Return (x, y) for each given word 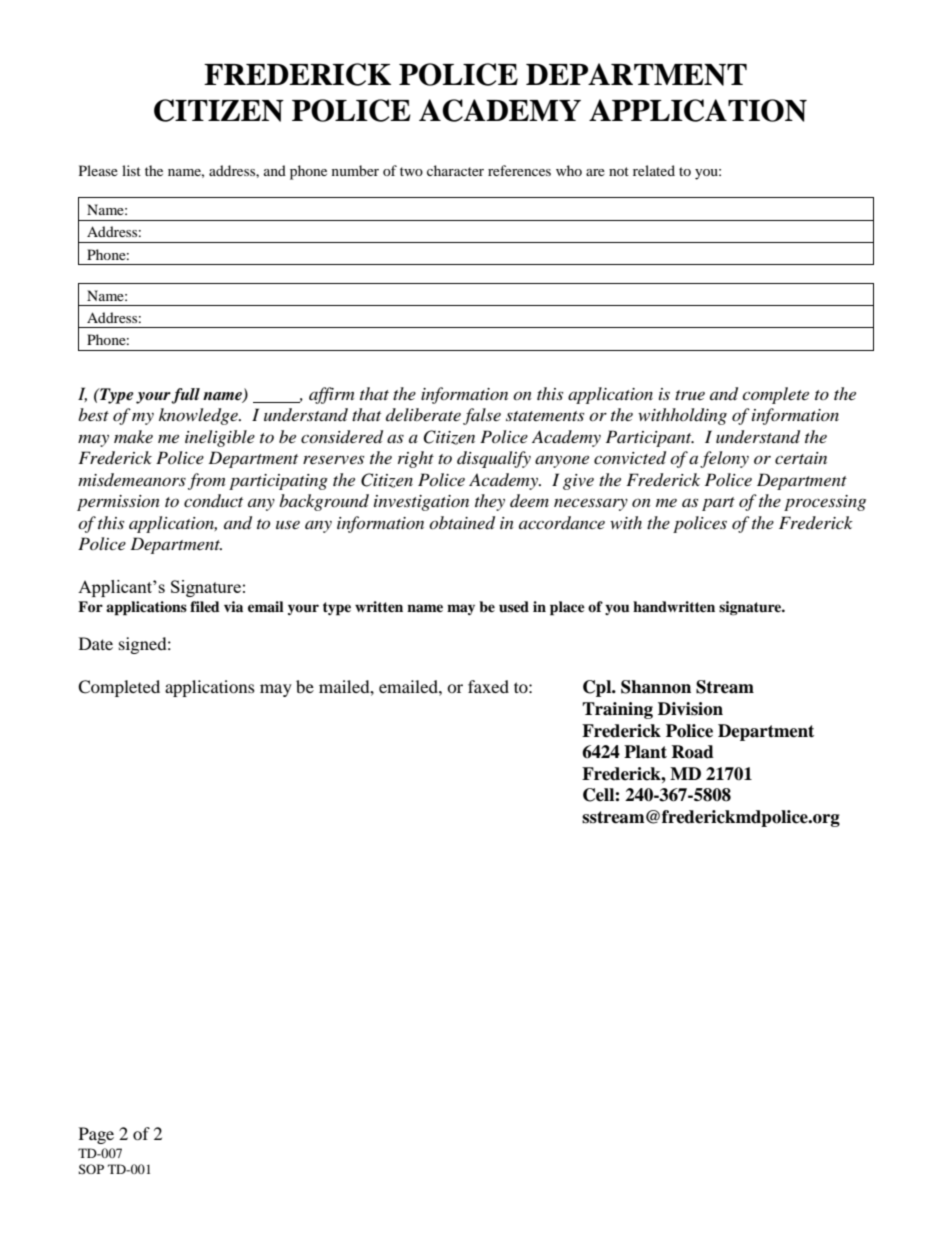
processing (825, 503)
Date (96, 643)
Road (692, 752)
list (131, 170)
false (482, 416)
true (690, 395)
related (654, 170)
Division (690, 709)
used (514, 606)
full (185, 396)
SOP (91, 1169)
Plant (645, 752)
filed (205, 606)
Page (96, 1135)
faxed (488, 686)
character (455, 170)
